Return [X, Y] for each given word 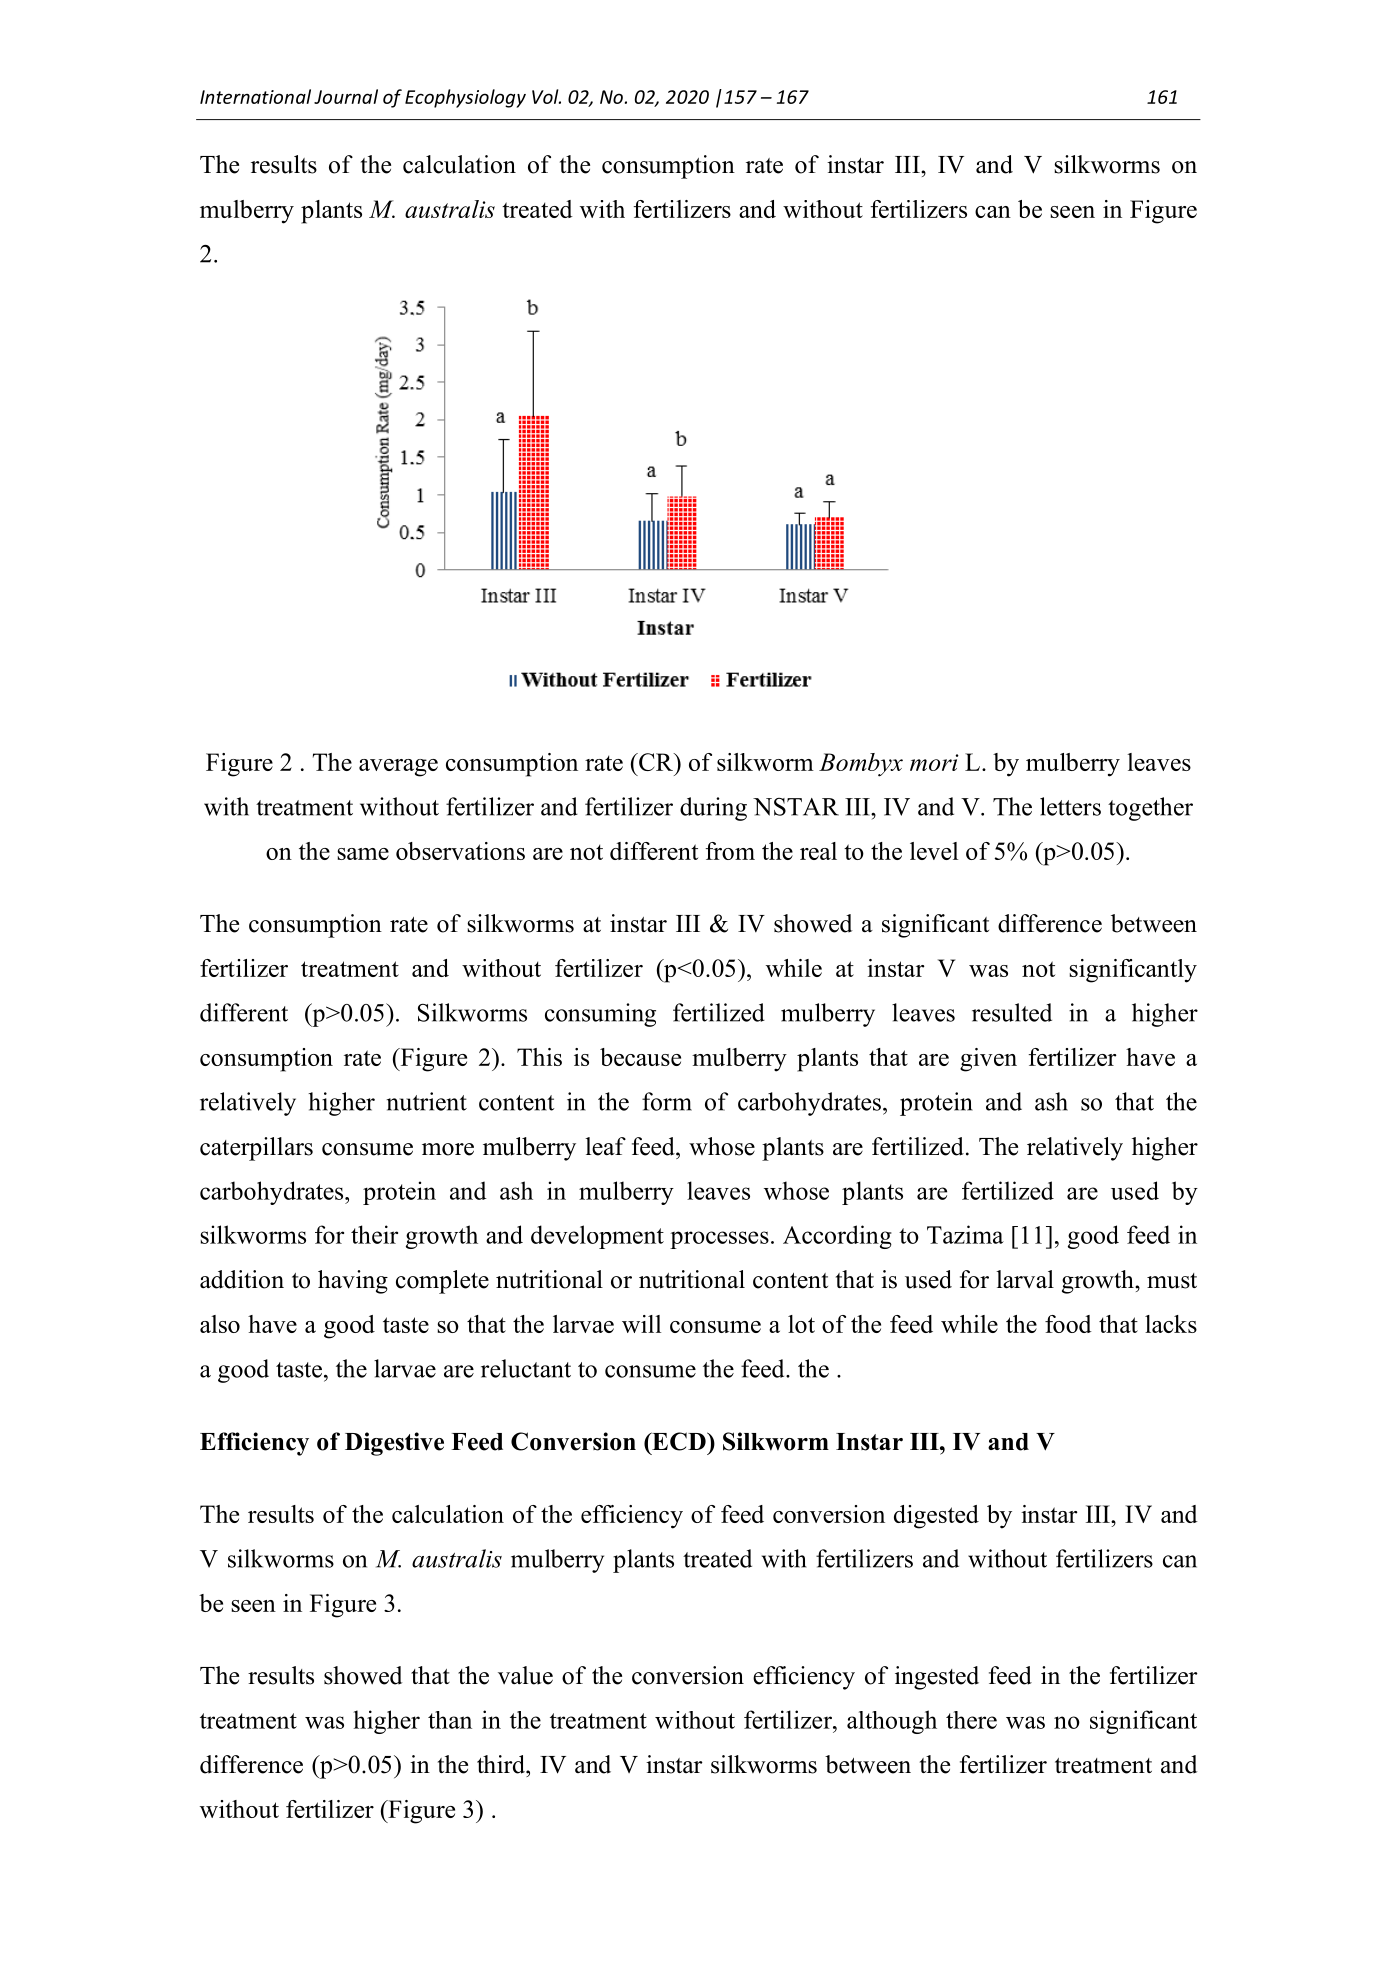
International [255, 96]
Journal [346, 96]
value [525, 1675]
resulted [1012, 1012]
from [730, 851]
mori [934, 762]
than [450, 1720]
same [363, 854]
